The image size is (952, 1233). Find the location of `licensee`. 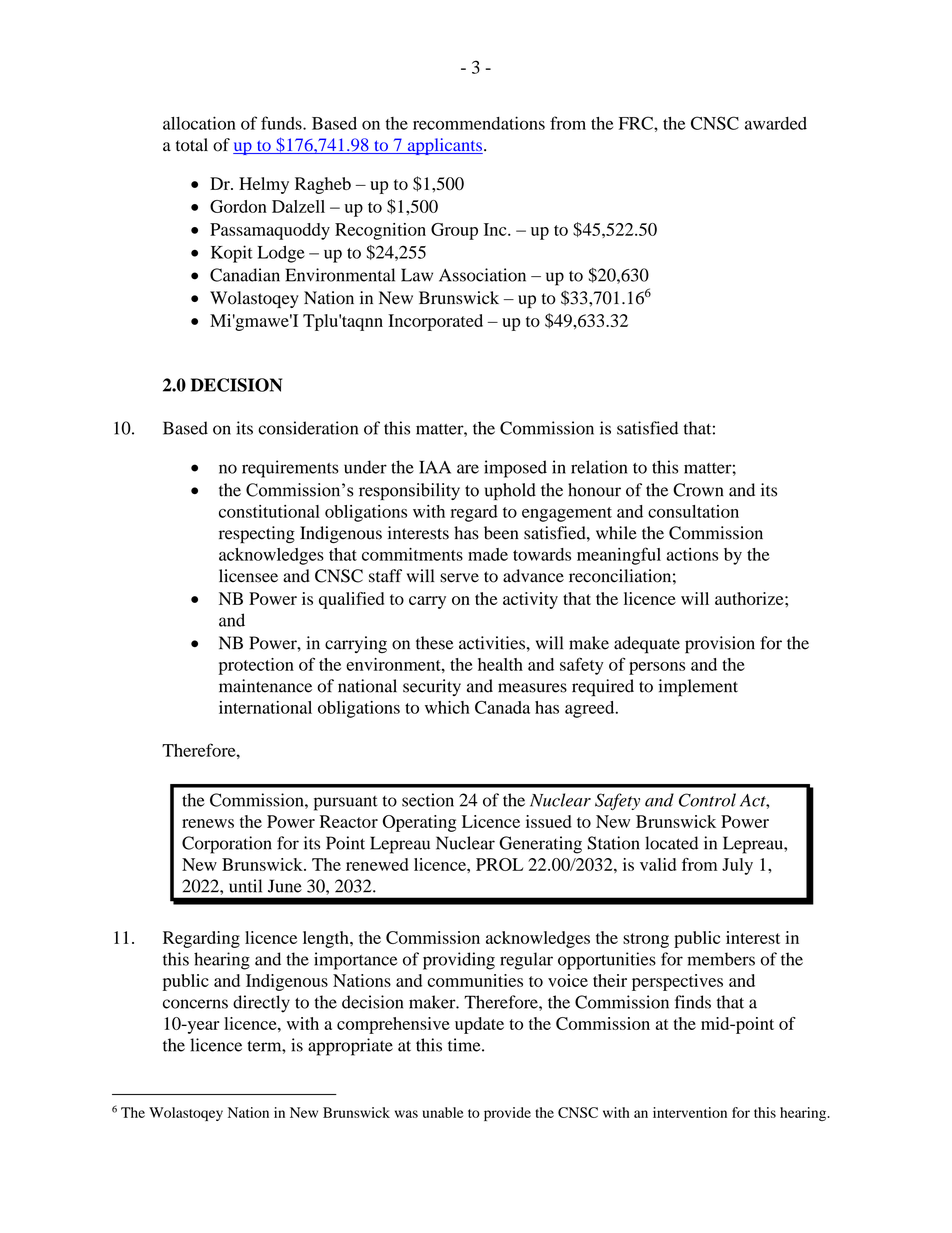

licensee is located at coordinates (248, 576).
